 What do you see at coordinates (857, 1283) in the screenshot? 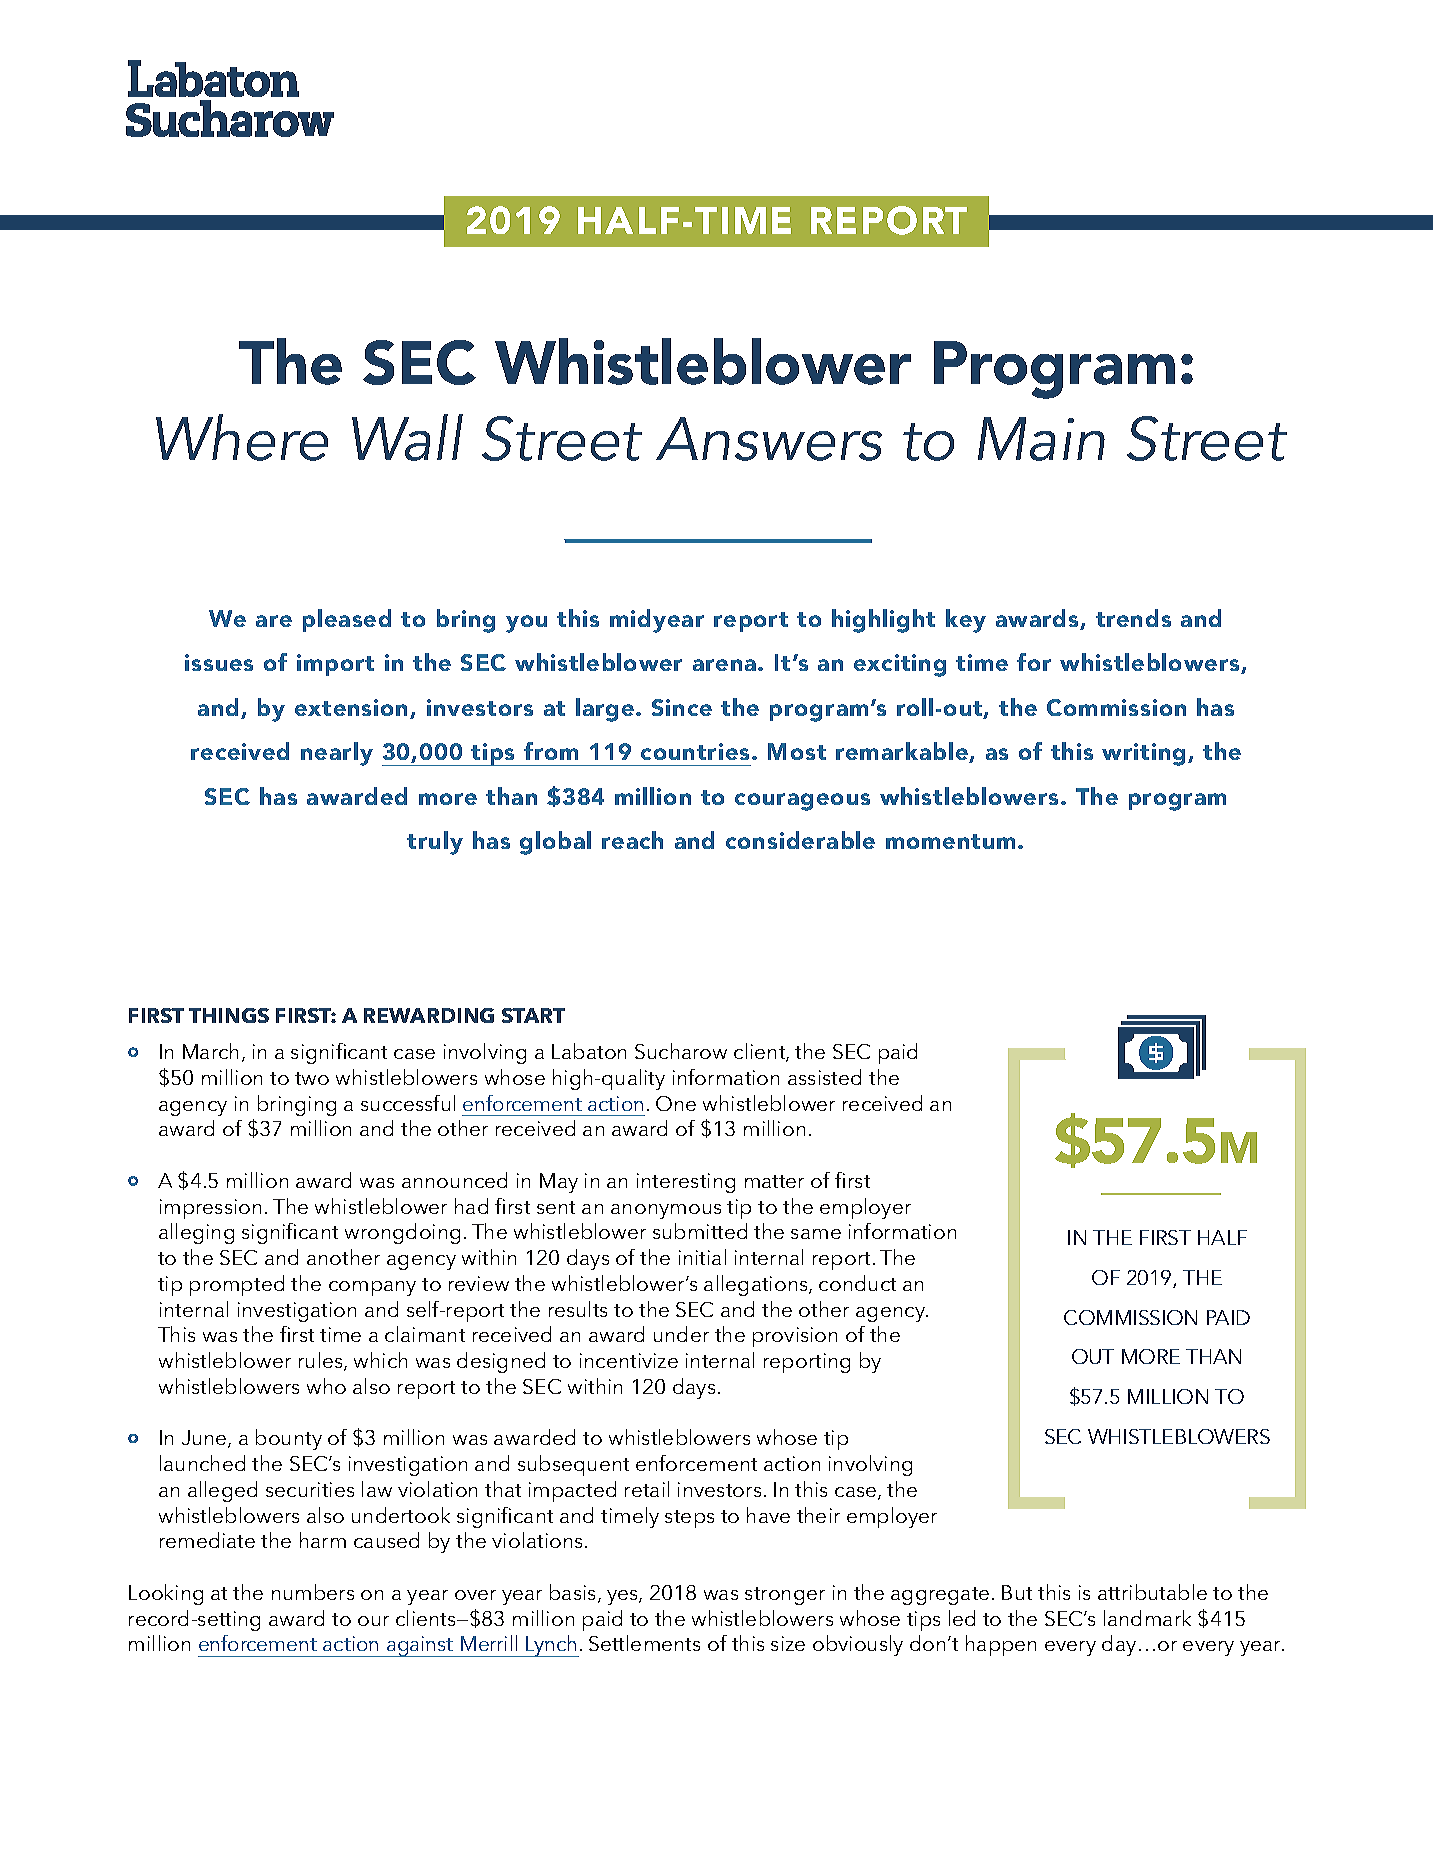
I see `conduct` at bounding box center [857, 1283].
